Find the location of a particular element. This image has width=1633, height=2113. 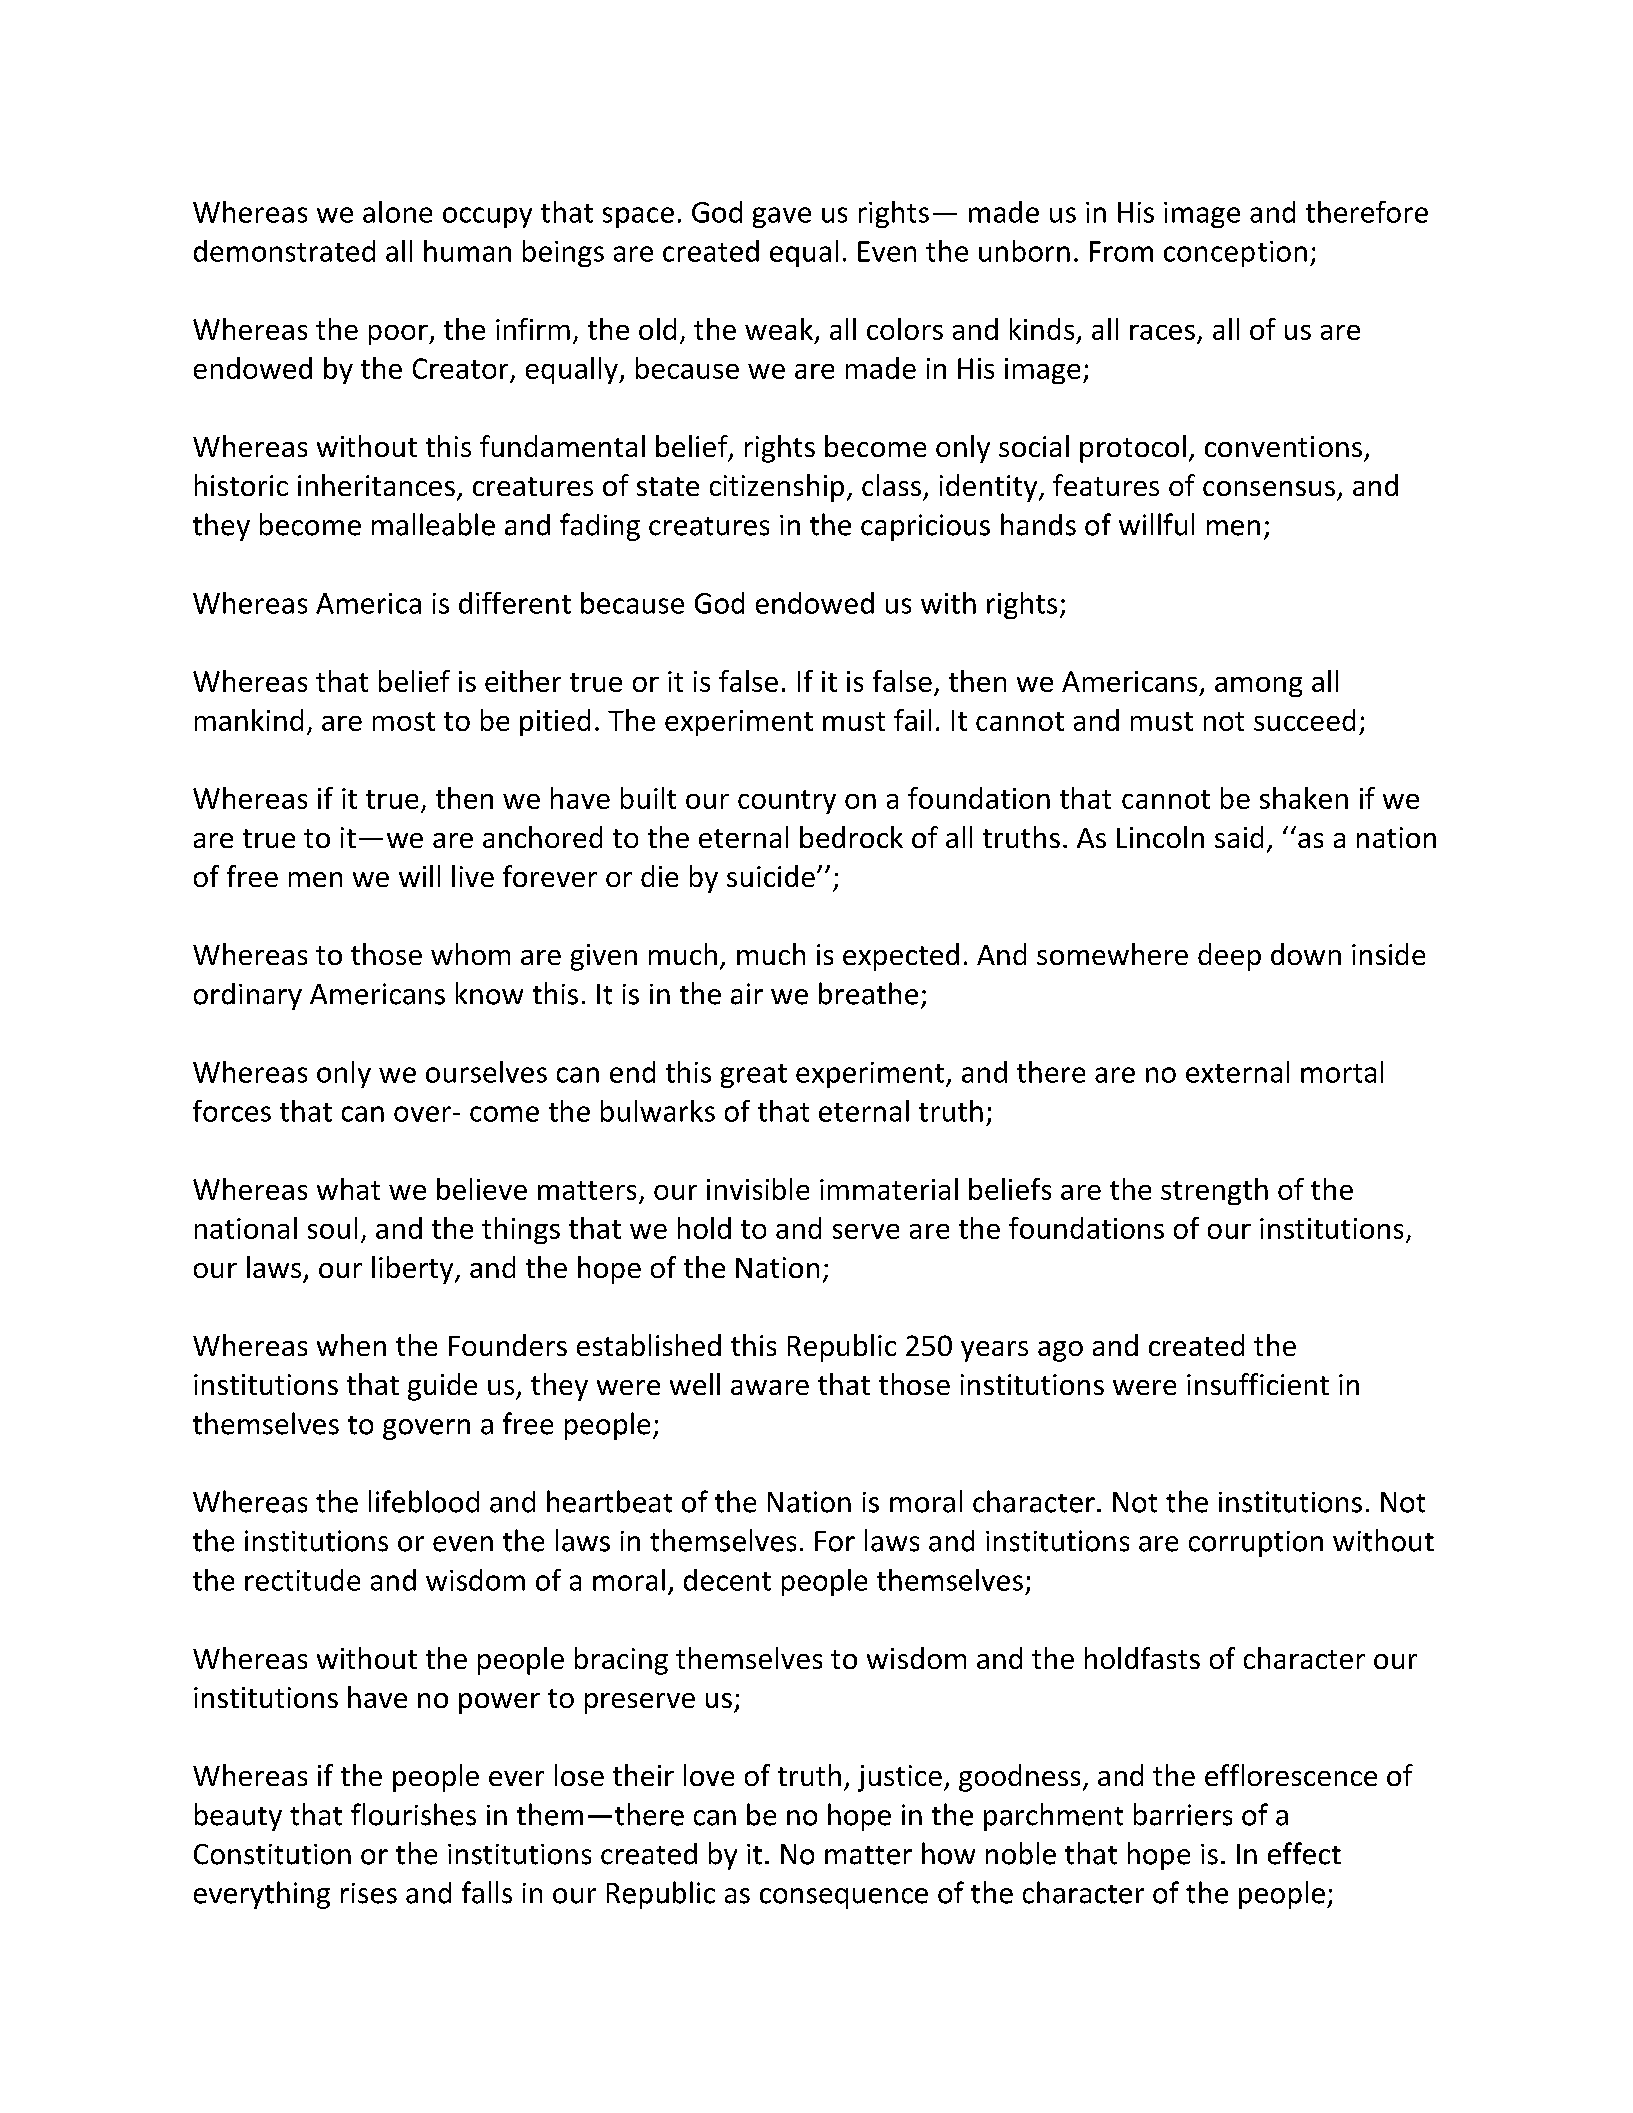

shaken is located at coordinates (1304, 798).
